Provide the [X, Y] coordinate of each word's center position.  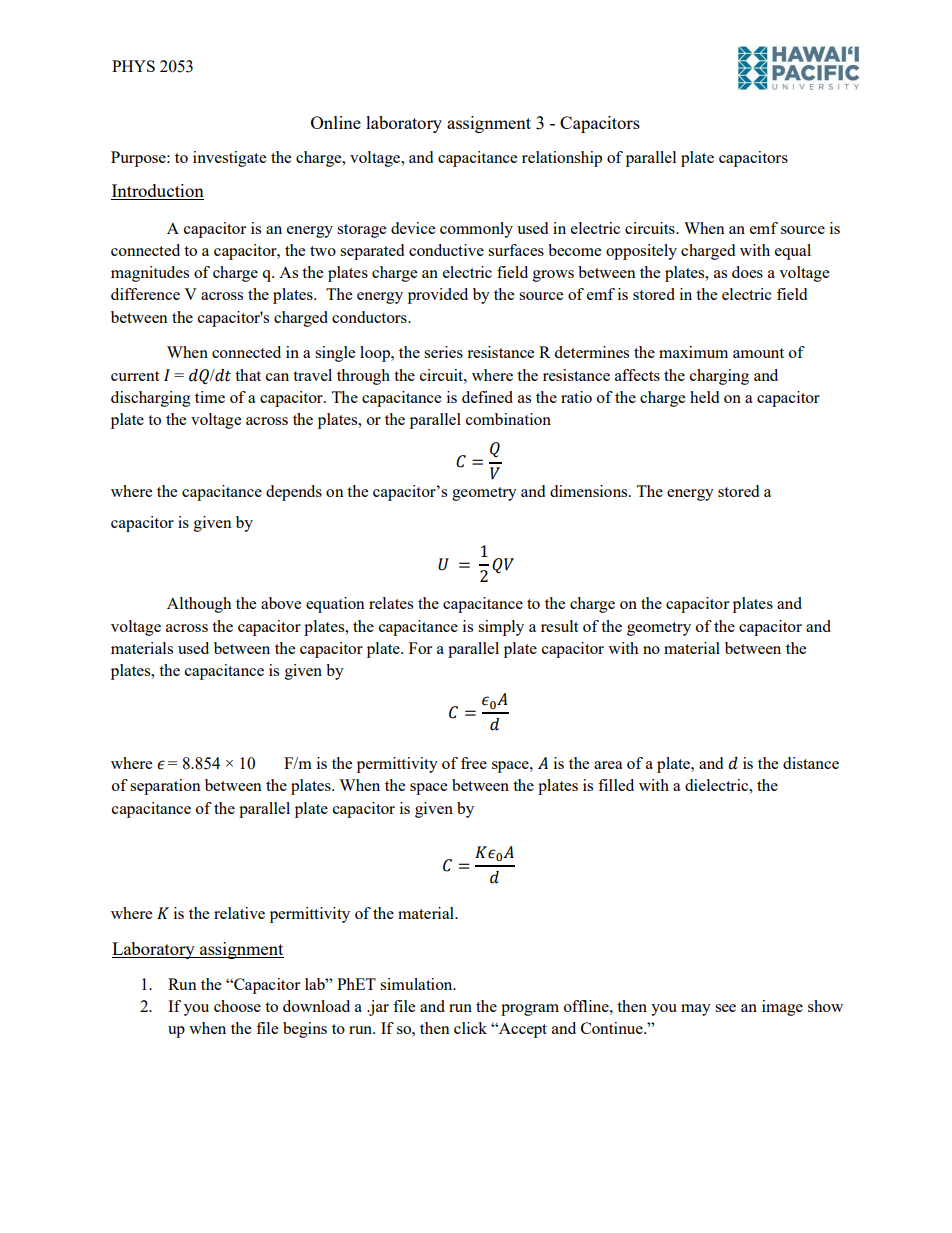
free [474, 763]
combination [508, 419]
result [559, 626]
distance [811, 763]
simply [501, 628]
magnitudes [150, 274]
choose [237, 1006]
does [747, 272]
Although [199, 605]
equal [793, 252]
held [704, 397]
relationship [562, 159]
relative [239, 913]
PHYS [133, 66]
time [210, 397]
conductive [446, 250]
